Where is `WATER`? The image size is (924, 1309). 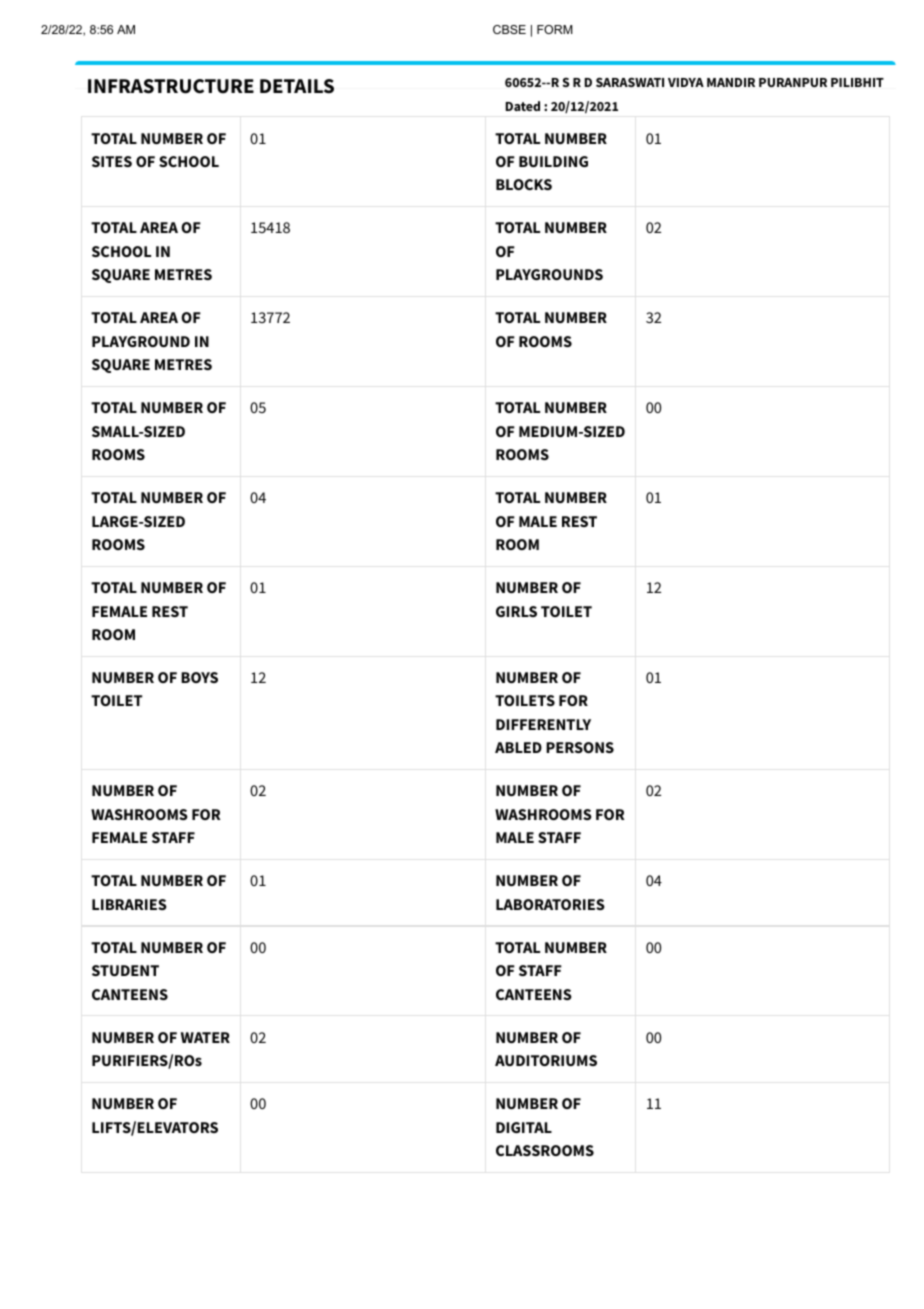 WATER is located at coordinates (205, 1037).
